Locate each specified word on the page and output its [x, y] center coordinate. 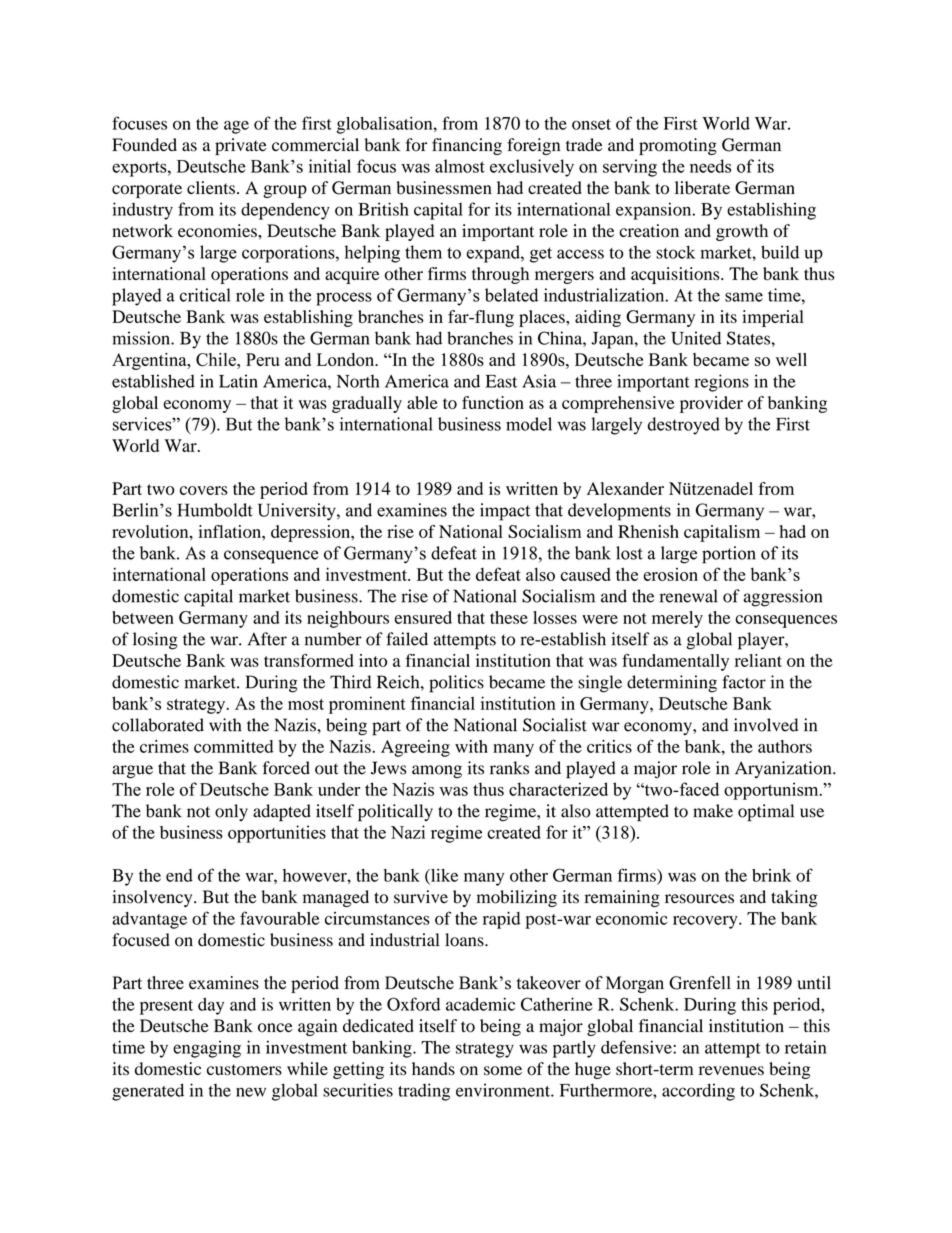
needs [710, 166]
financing [467, 146]
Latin [238, 381]
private [241, 146]
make [713, 811]
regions [722, 383]
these [509, 617]
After [267, 639]
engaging [207, 1049]
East [501, 381]
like [443, 876]
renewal [688, 596]
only [231, 812]
